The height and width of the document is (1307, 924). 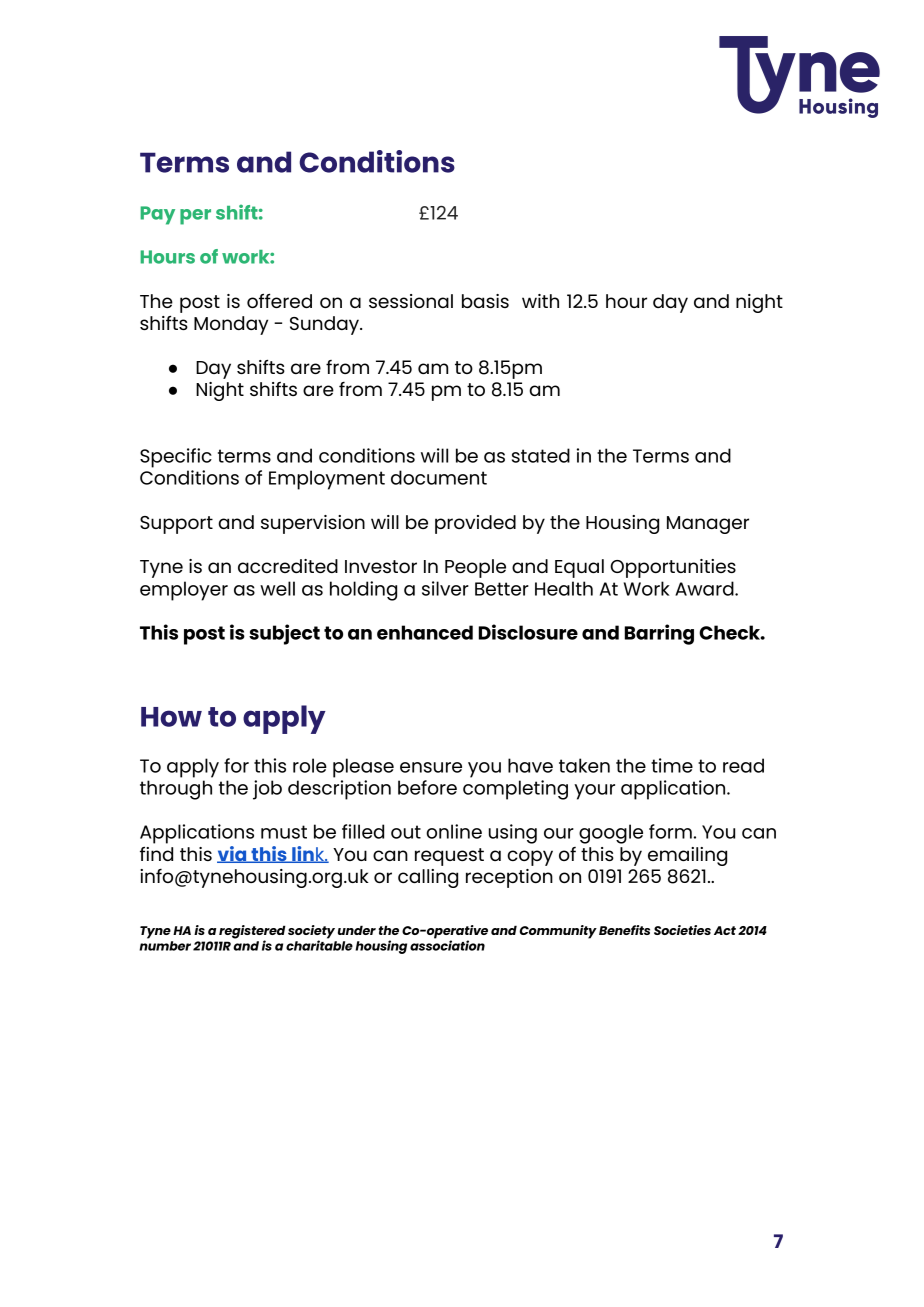 What do you see at coordinates (252, 933) in the document?
I see `registered` at bounding box center [252, 933].
